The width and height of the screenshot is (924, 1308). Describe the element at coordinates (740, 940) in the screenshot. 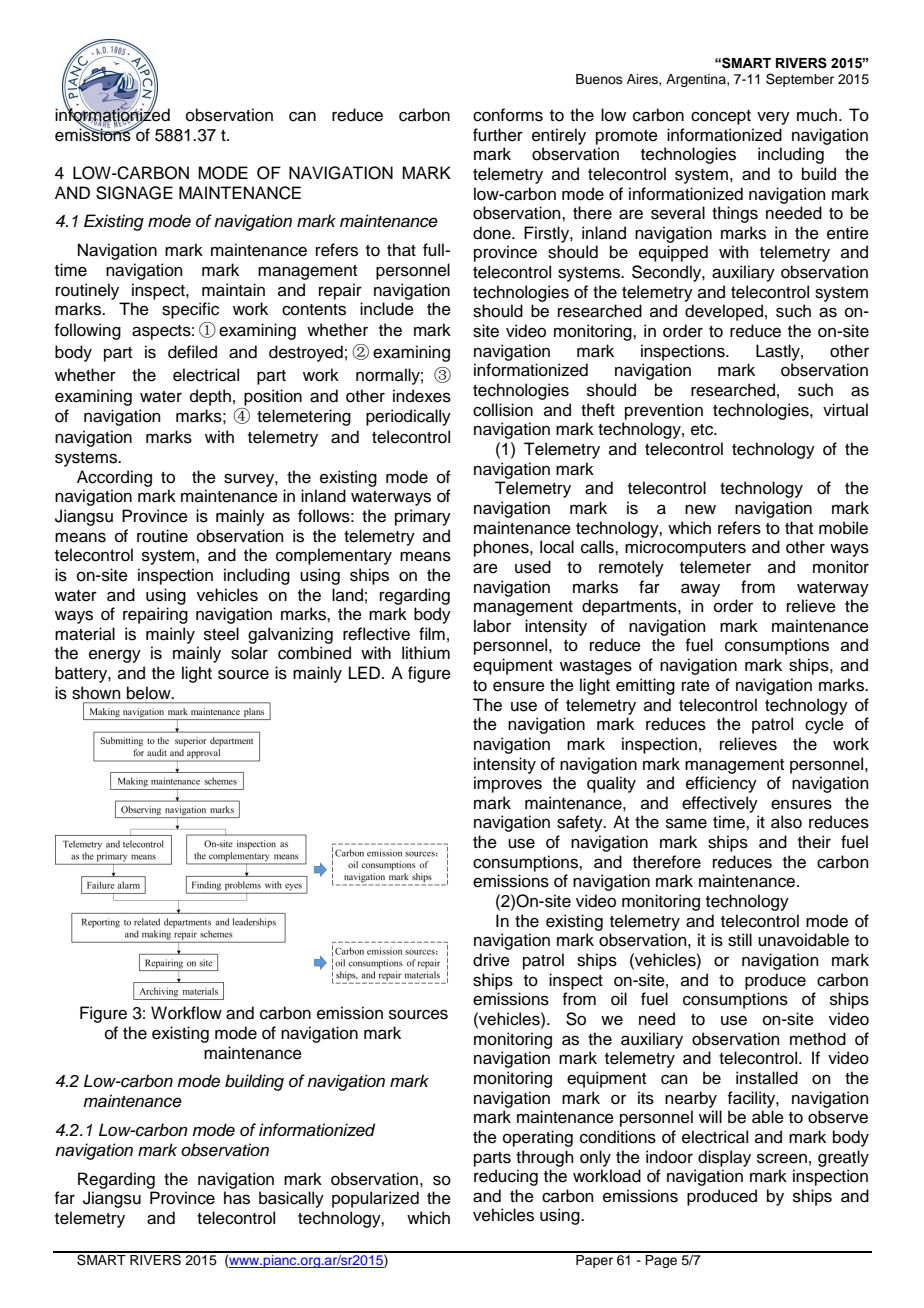

I see `still` at that location.
